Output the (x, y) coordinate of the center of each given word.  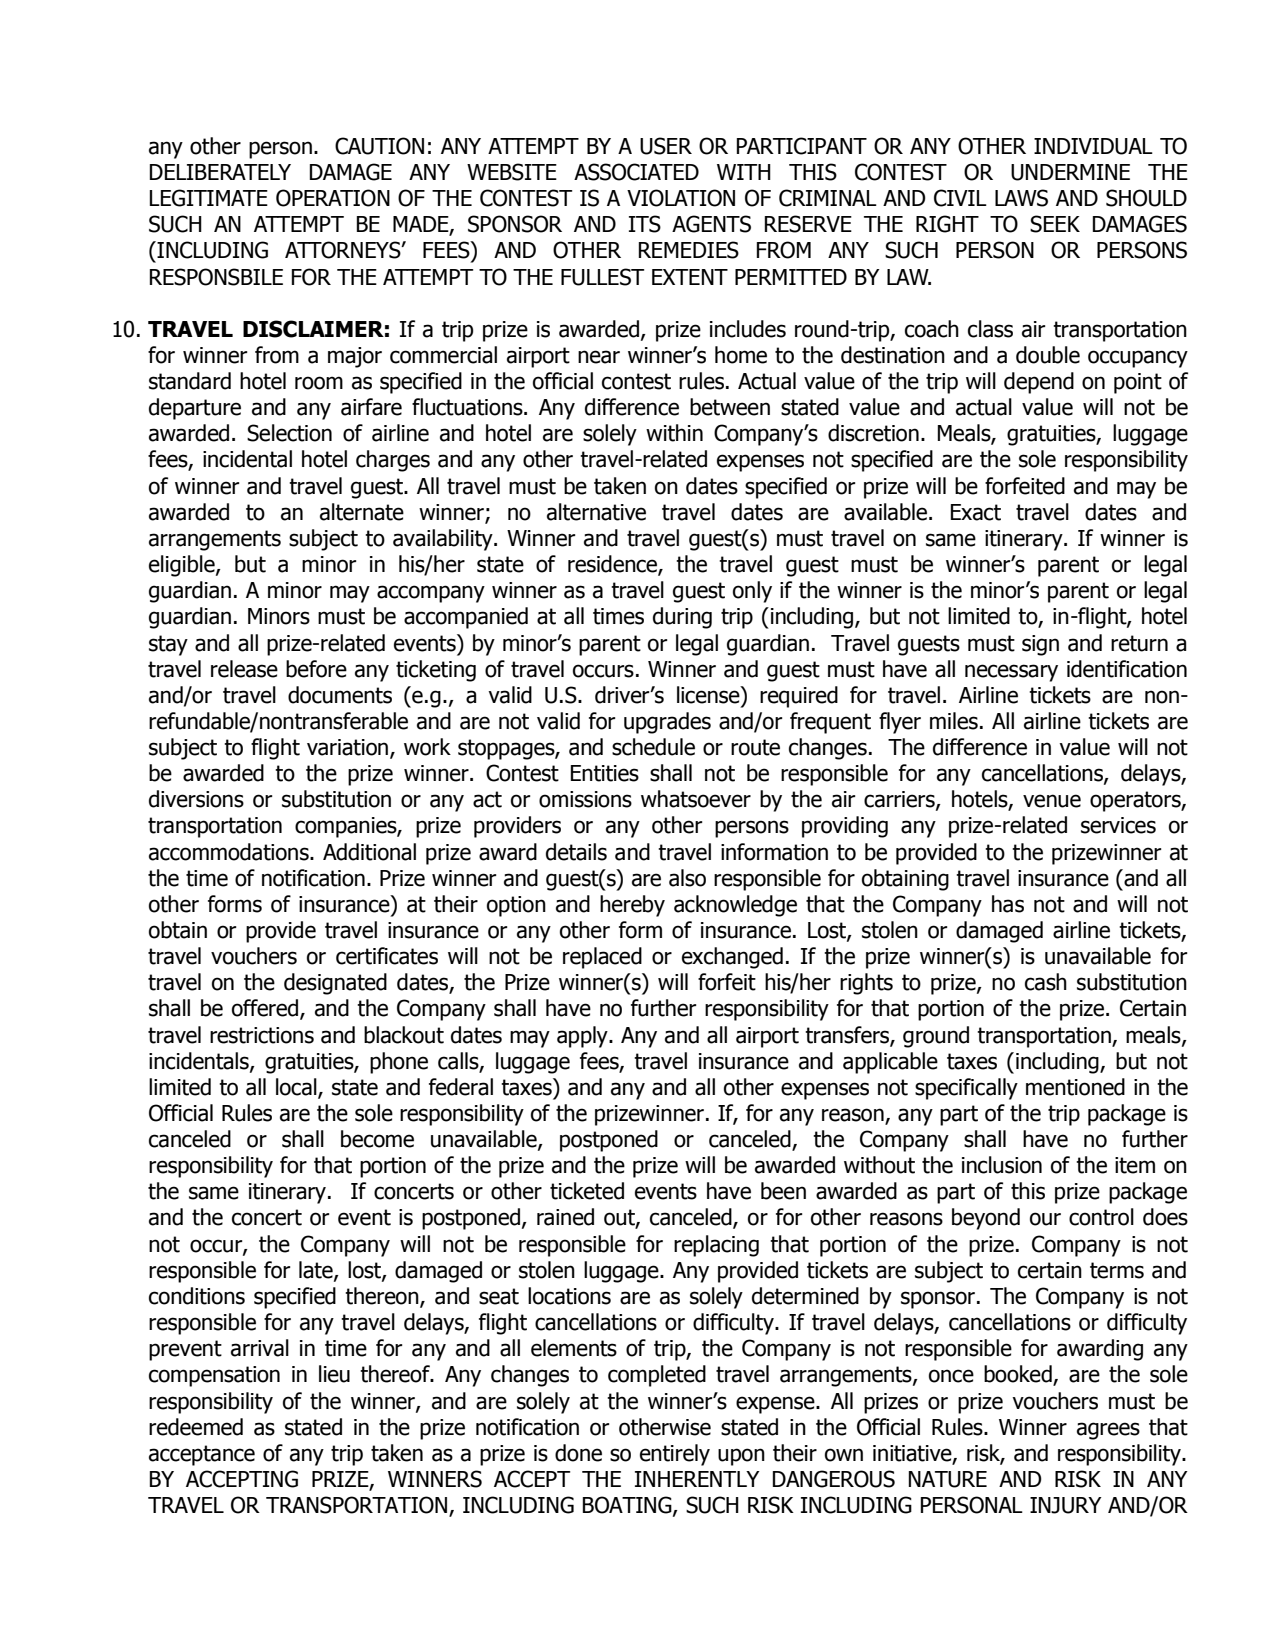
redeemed (196, 1427)
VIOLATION (681, 198)
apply (583, 1037)
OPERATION (333, 198)
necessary (1011, 673)
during (682, 618)
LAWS (1021, 198)
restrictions (262, 1035)
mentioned (1075, 1087)
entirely (675, 1455)
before (316, 669)
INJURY (1066, 1505)
